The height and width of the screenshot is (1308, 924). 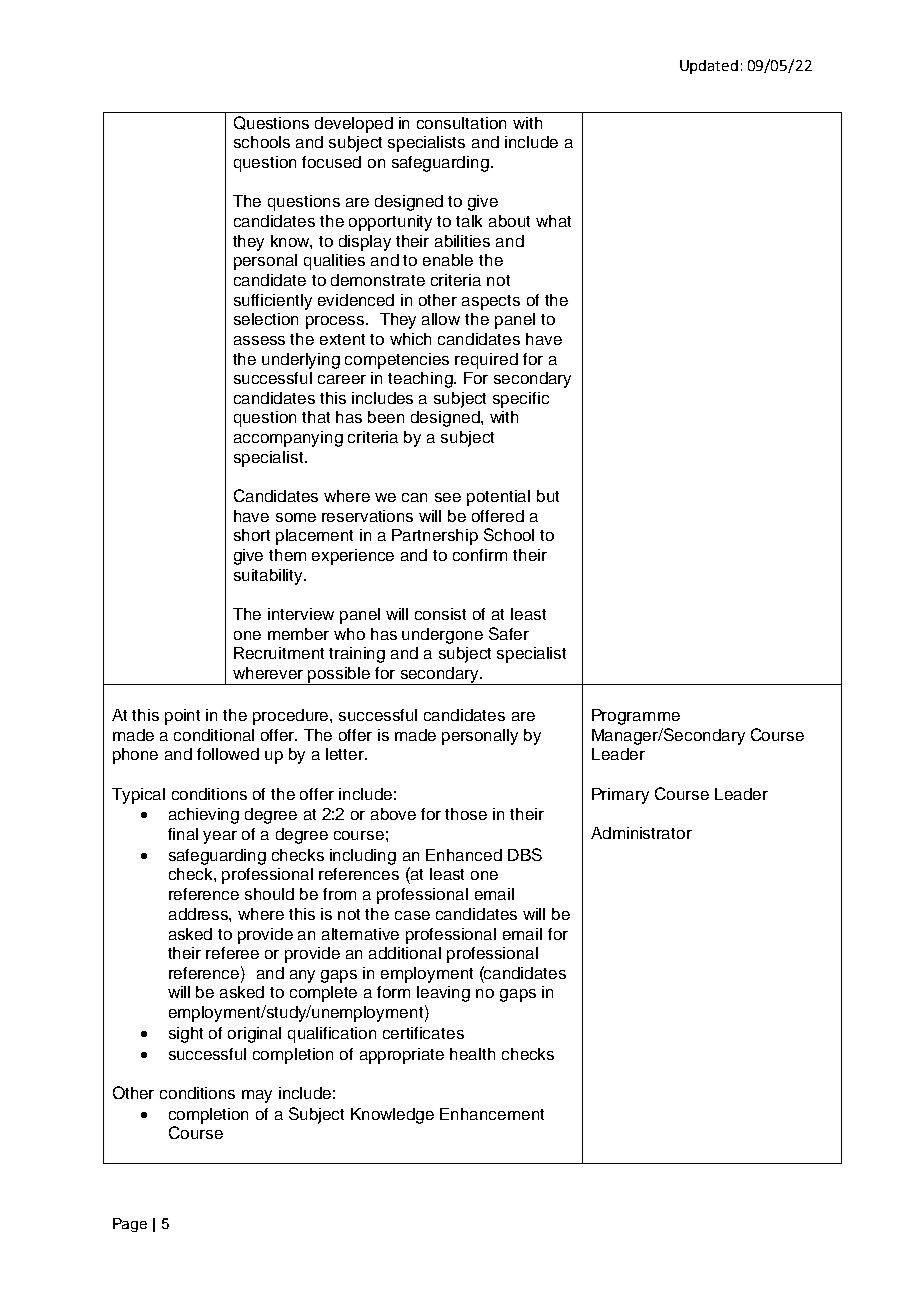 I want to click on Administrator, so click(x=641, y=833).
